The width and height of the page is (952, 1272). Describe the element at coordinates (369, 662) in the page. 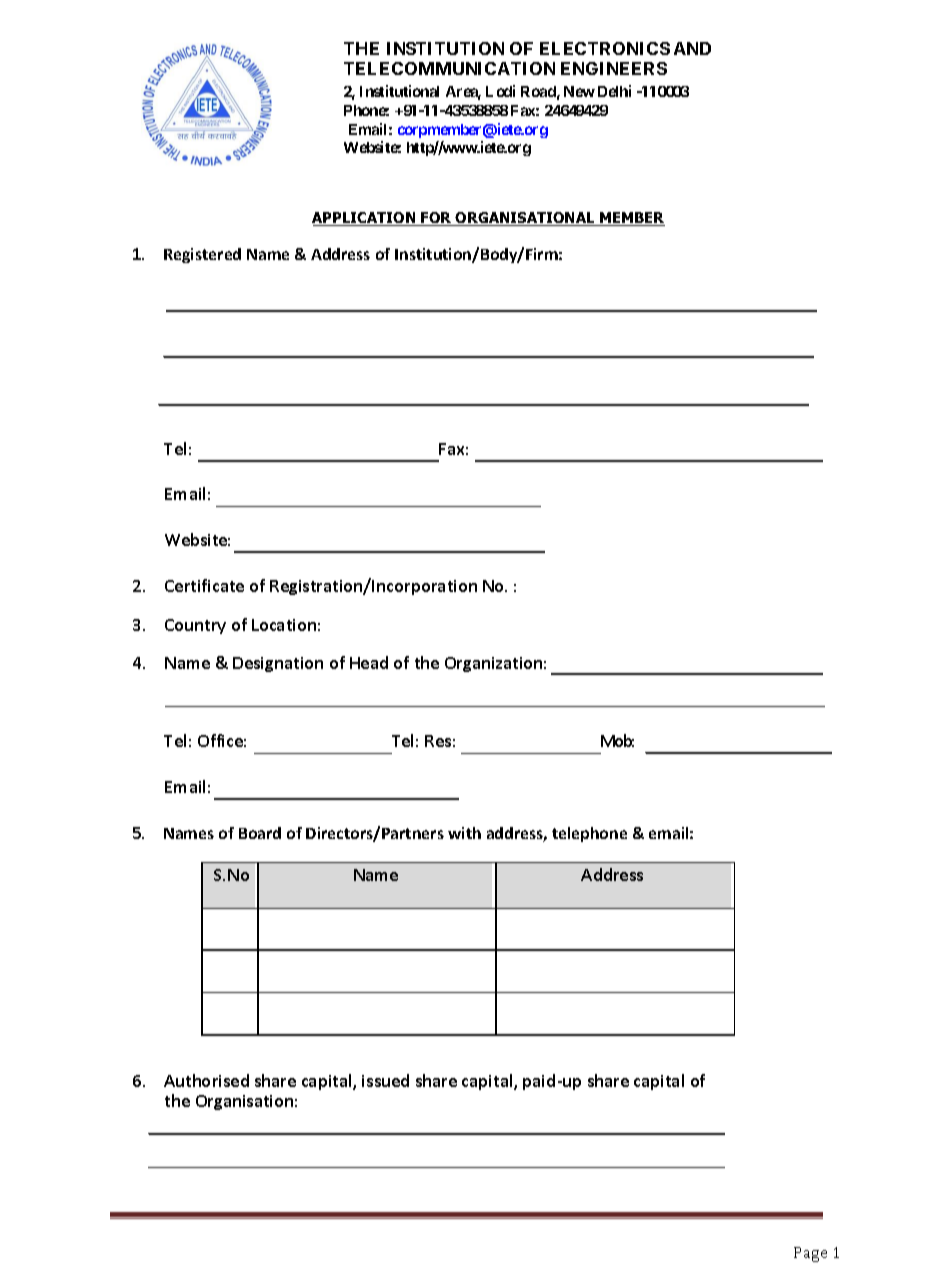

I see `Head` at that location.
